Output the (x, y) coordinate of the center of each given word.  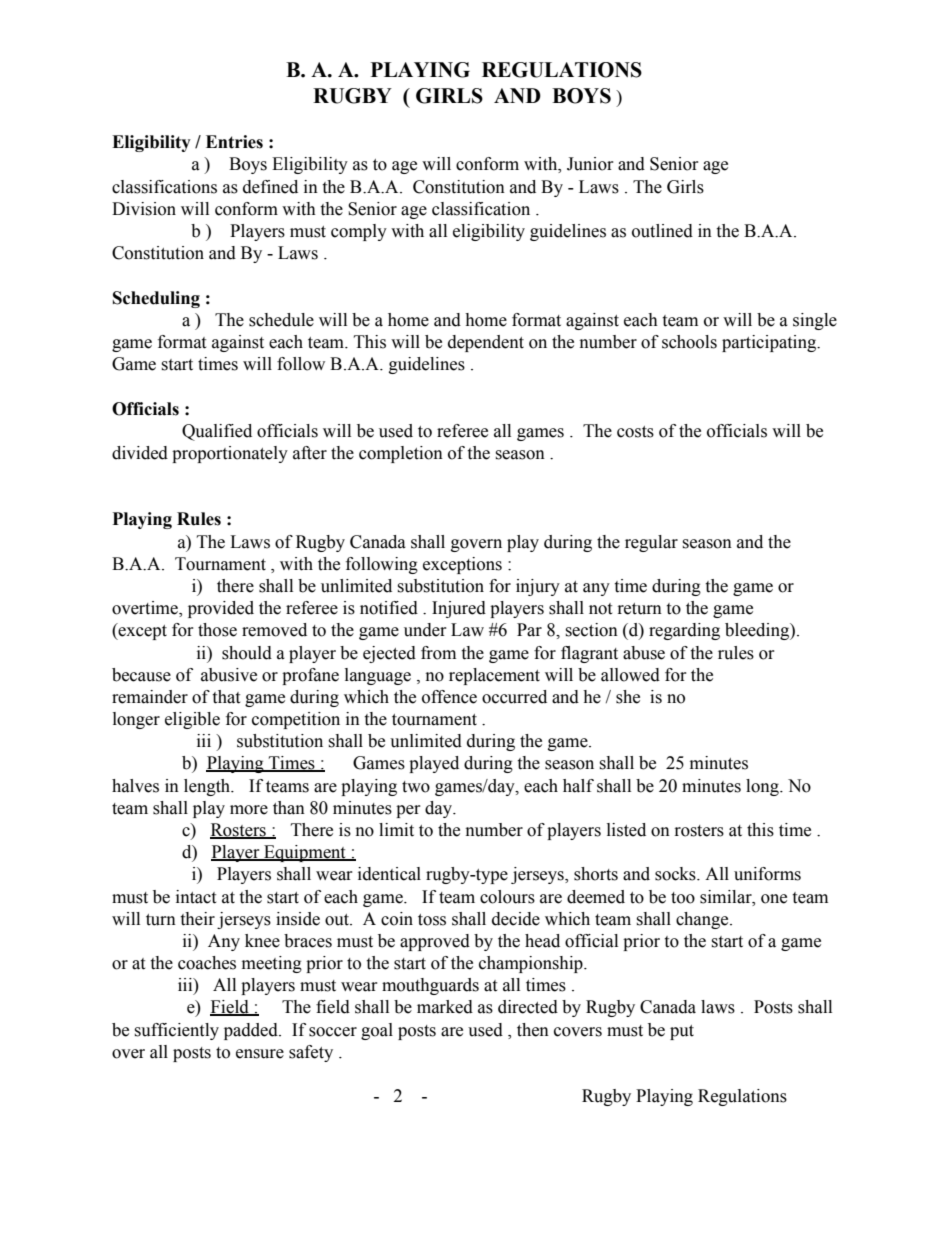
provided (221, 609)
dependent (486, 343)
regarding (684, 631)
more (249, 810)
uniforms (767, 874)
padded (252, 1031)
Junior (590, 164)
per (408, 811)
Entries (234, 142)
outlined (662, 231)
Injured (459, 609)
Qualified (217, 432)
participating (770, 343)
